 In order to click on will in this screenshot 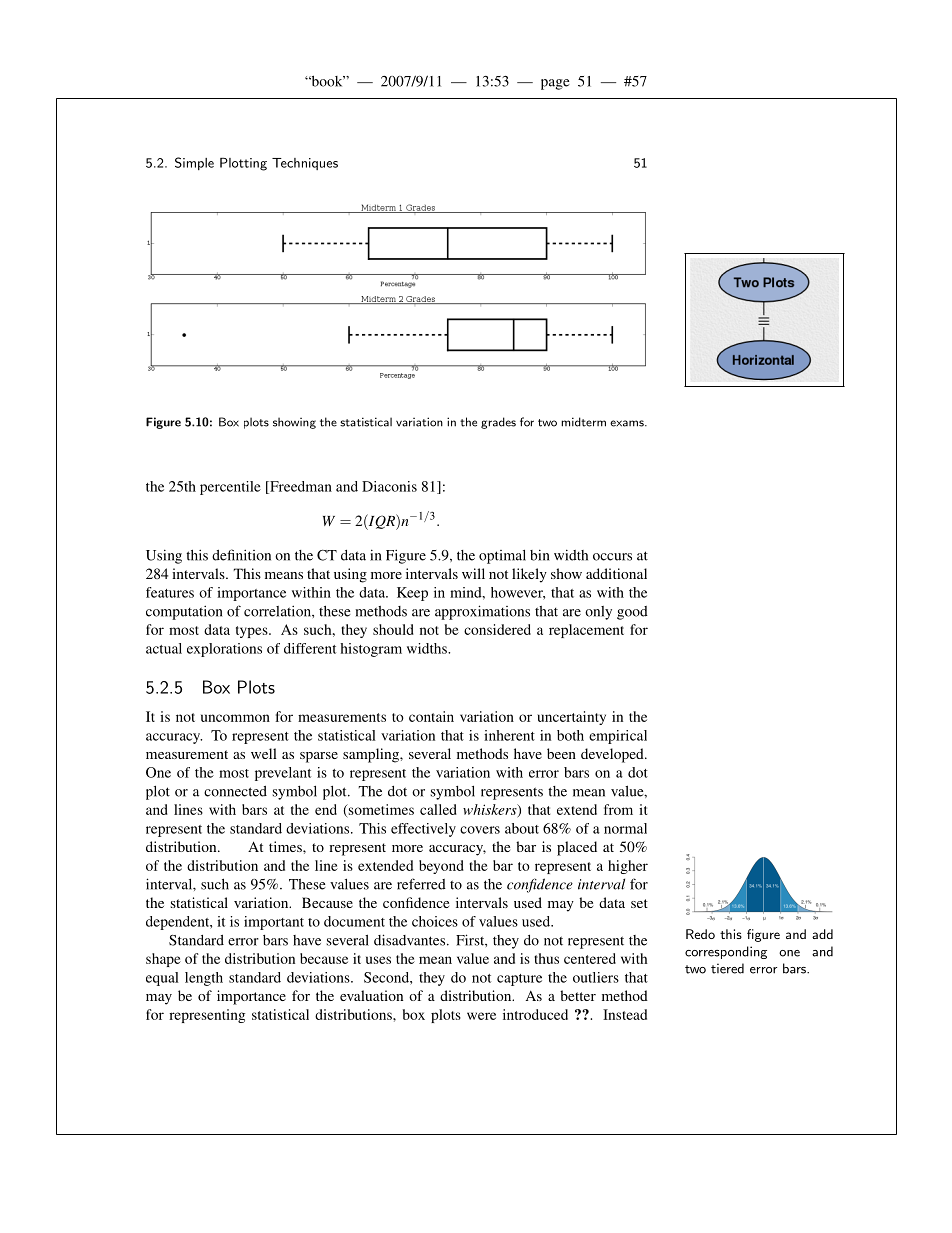, I will do `click(473, 573)`.
